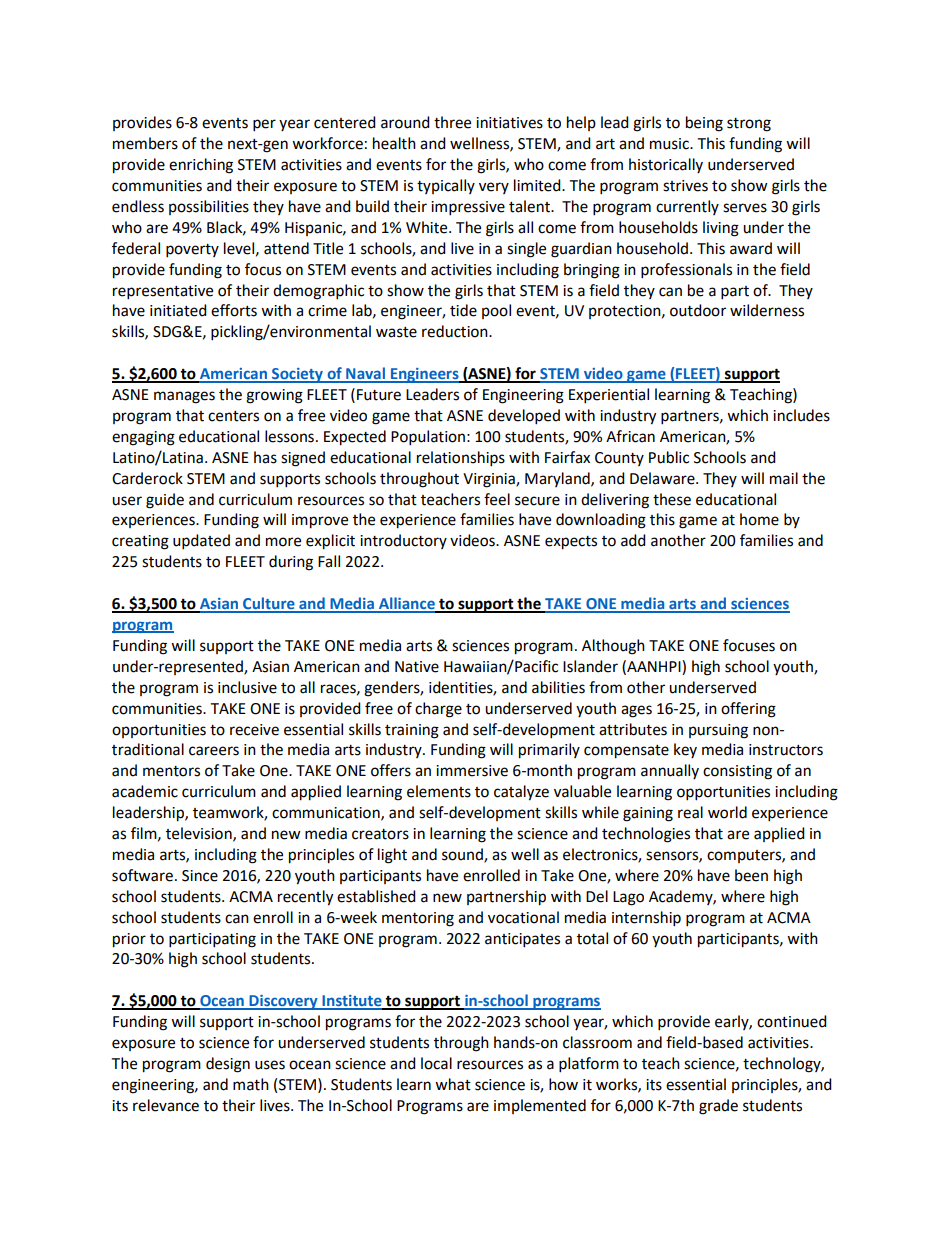 Image resolution: width=952 pixels, height=1233 pixels. What do you see at coordinates (704, 124) in the page?
I see `being` at bounding box center [704, 124].
